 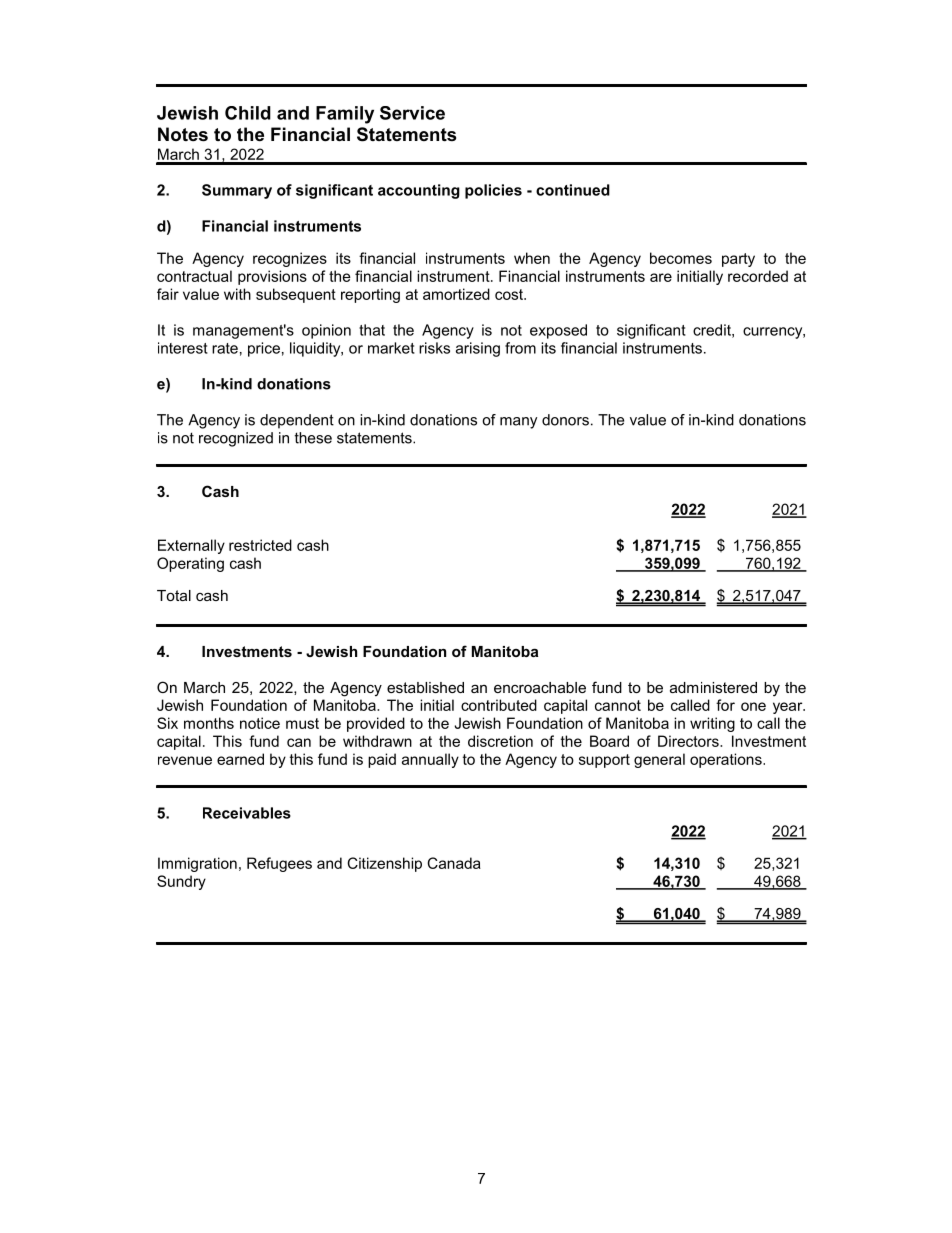 I want to click on Canada, so click(x=454, y=863).
